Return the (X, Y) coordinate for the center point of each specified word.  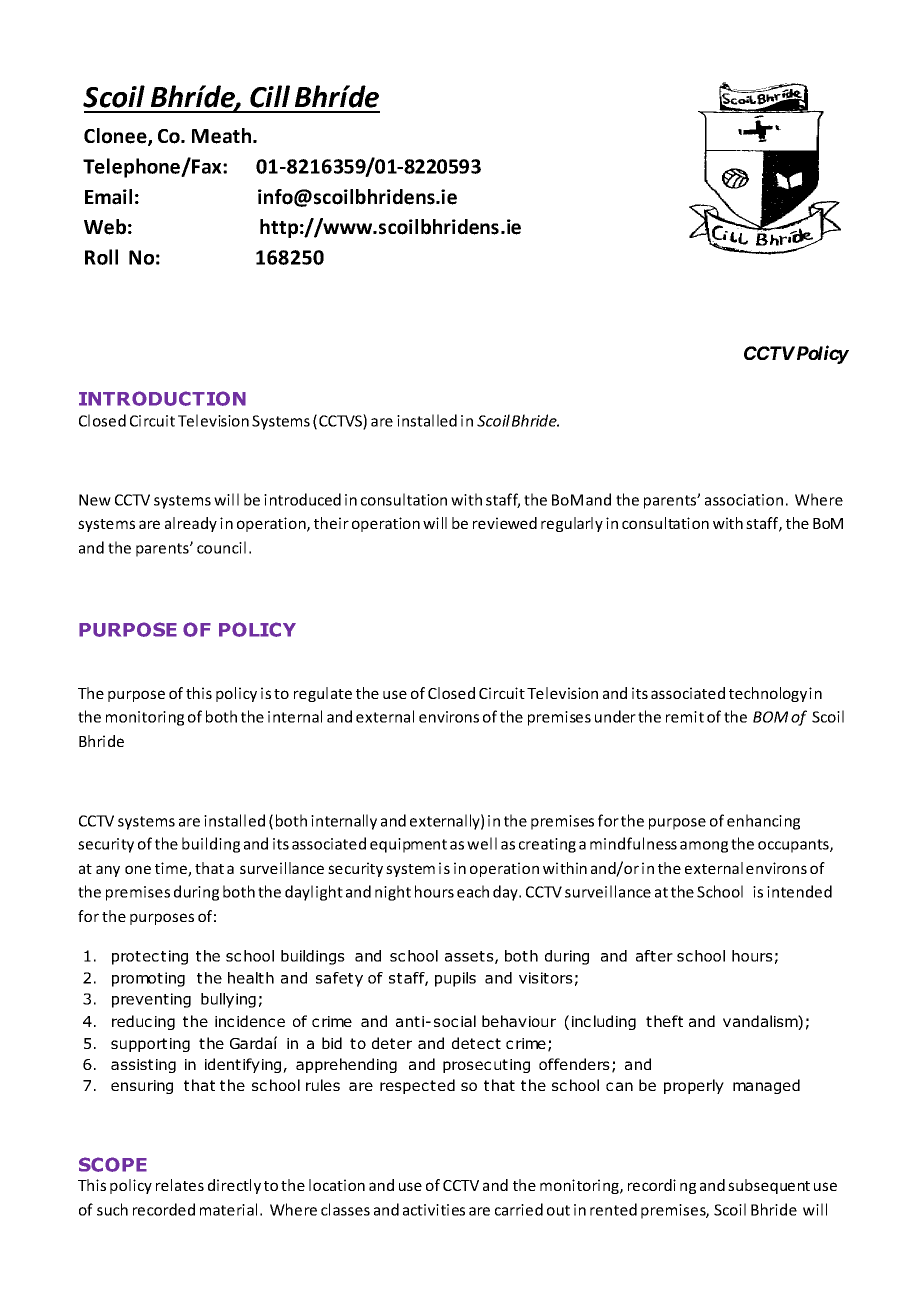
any (108, 871)
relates (180, 1185)
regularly (572, 524)
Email (108, 197)
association (744, 500)
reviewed (505, 523)
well (482, 843)
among (704, 847)
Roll (101, 257)
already (191, 524)
